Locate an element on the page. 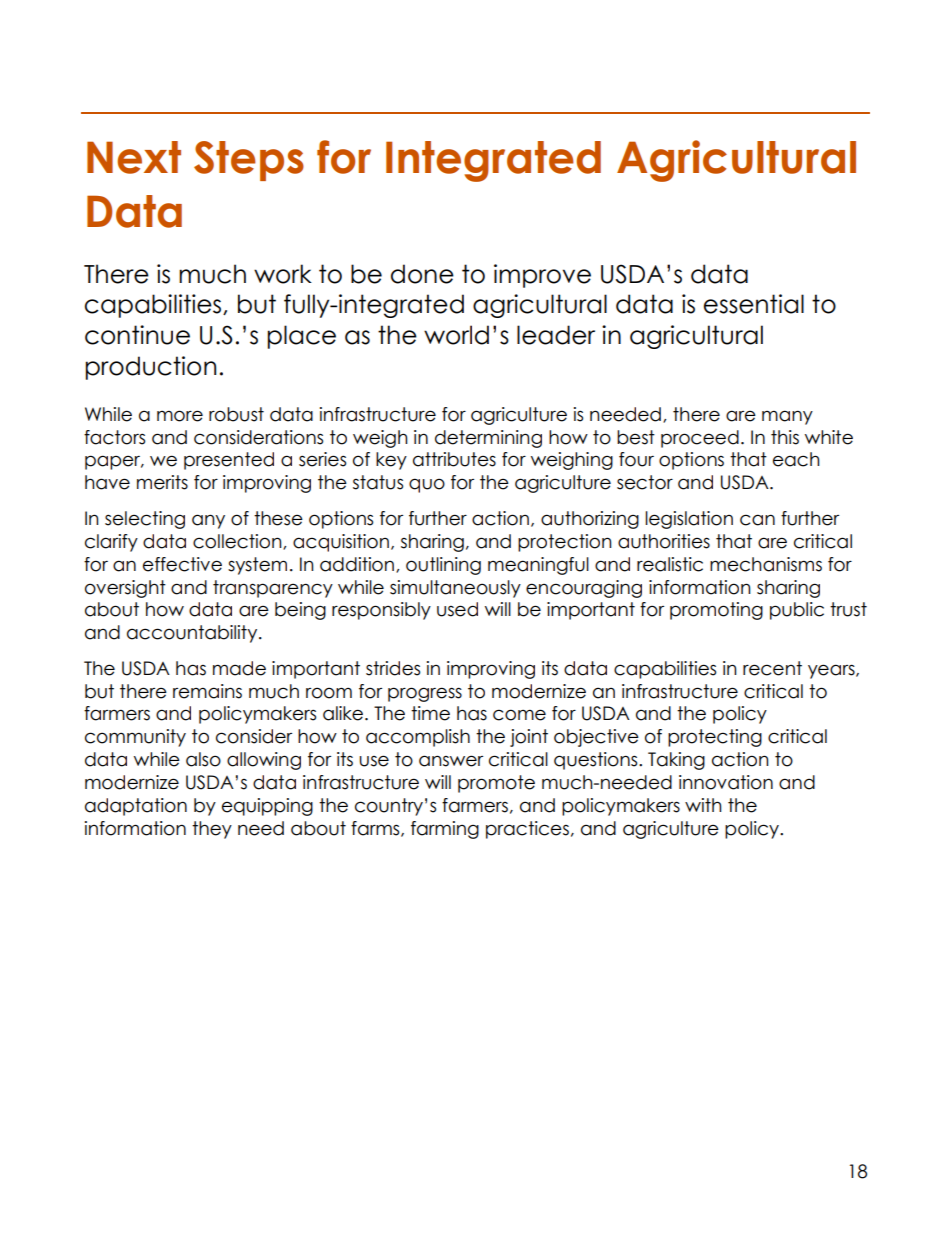 The height and width of the document is (1233, 952). essential is located at coordinates (754, 304).
